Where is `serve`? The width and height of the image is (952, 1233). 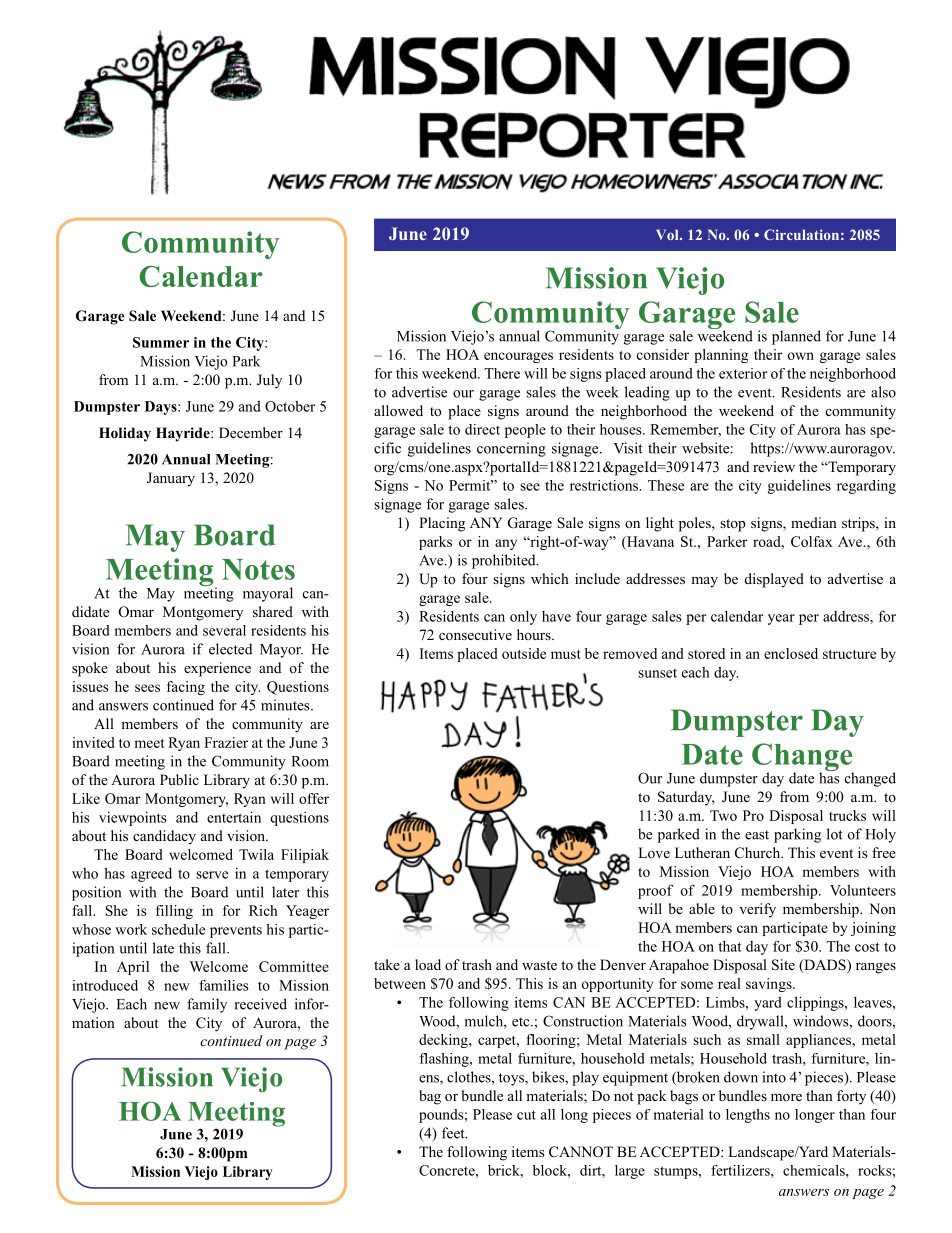
serve is located at coordinates (212, 875).
